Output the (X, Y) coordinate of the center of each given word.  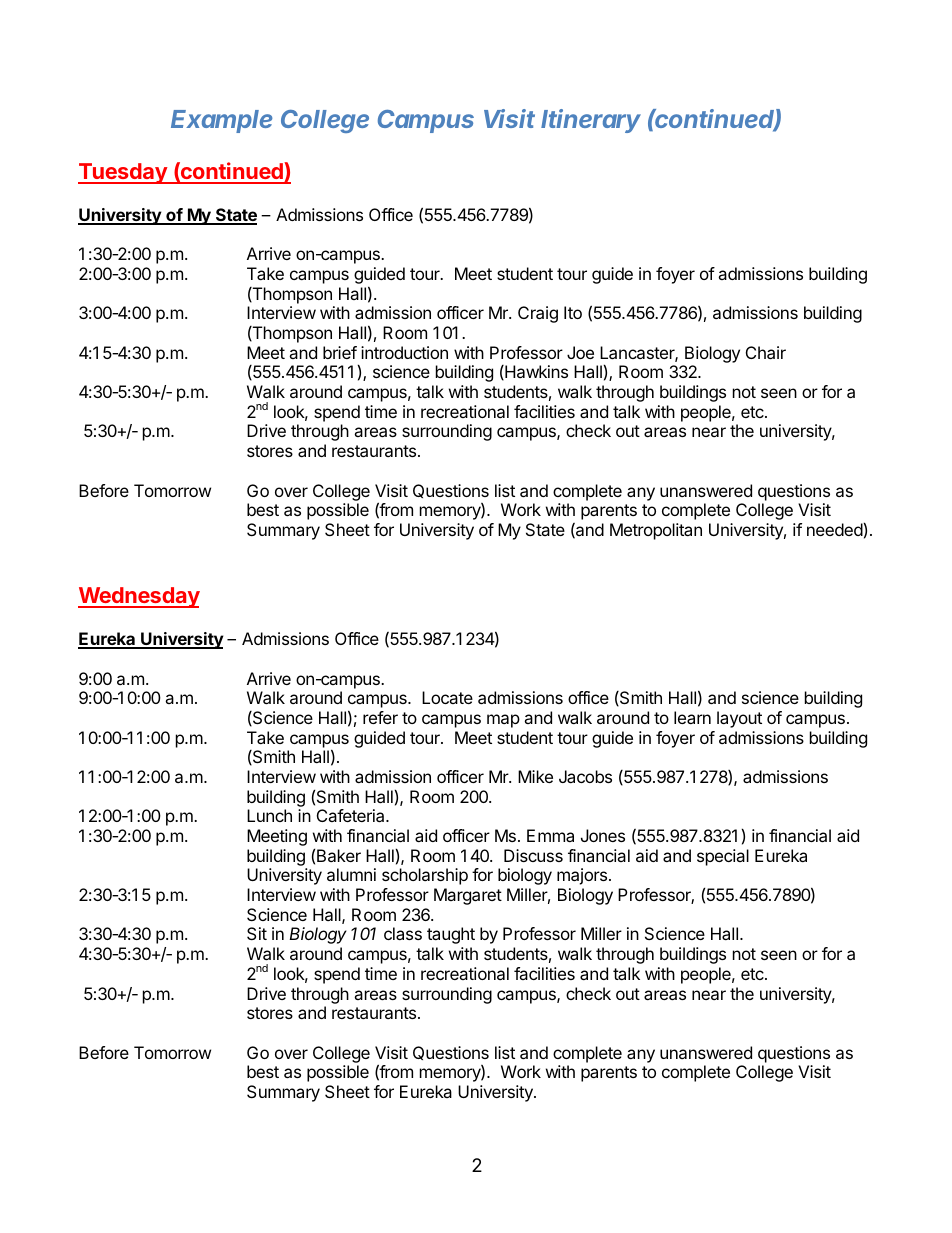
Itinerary (591, 121)
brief (340, 352)
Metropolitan (656, 531)
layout (739, 719)
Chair (766, 352)
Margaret (468, 896)
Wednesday (139, 597)
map (503, 721)
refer (380, 717)
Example (221, 121)
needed (835, 529)
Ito (573, 312)
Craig (538, 314)
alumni (351, 874)
